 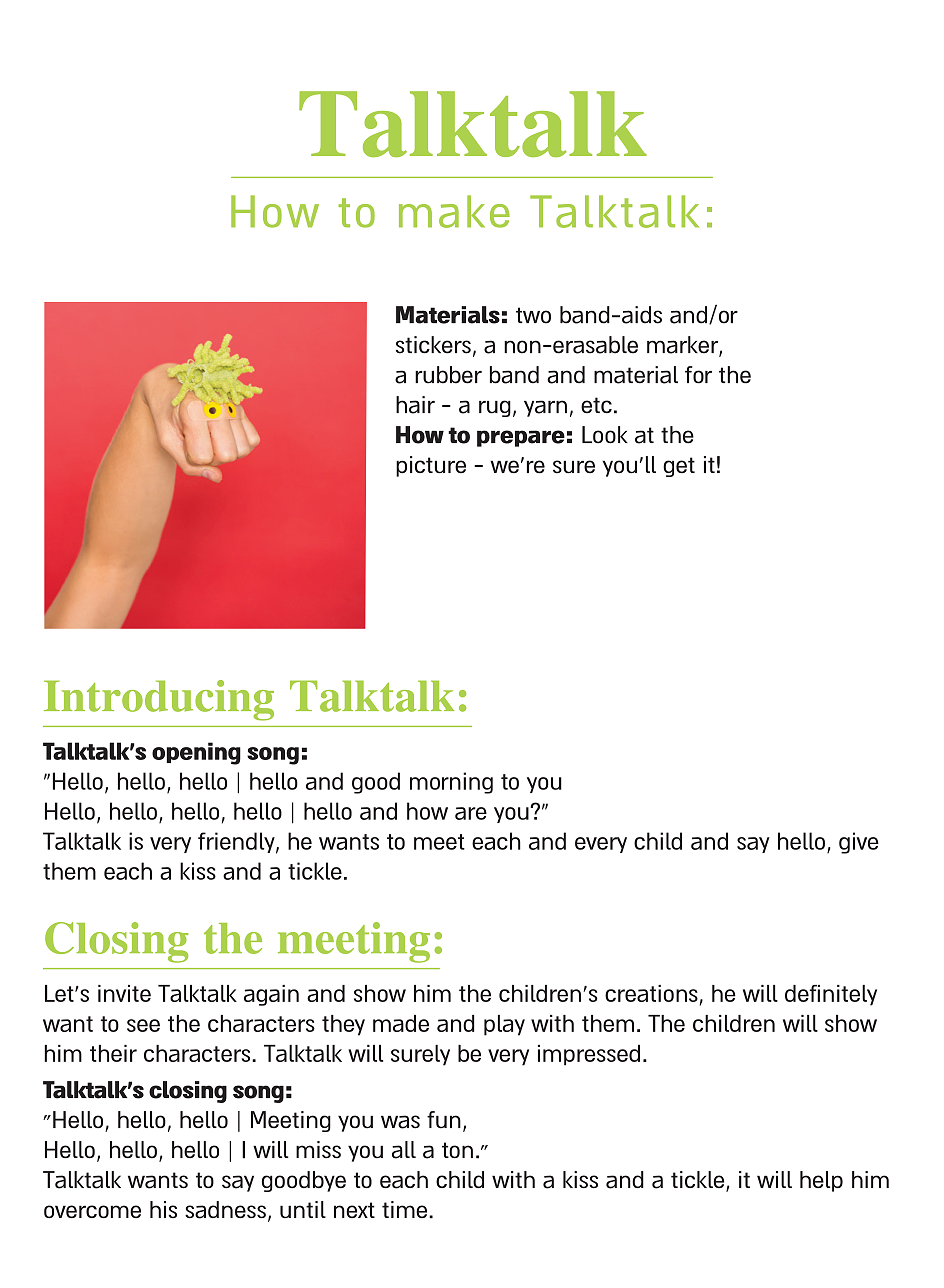 What do you see at coordinates (457, 1150) in the image?
I see `ton` at bounding box center [457, 1150].
